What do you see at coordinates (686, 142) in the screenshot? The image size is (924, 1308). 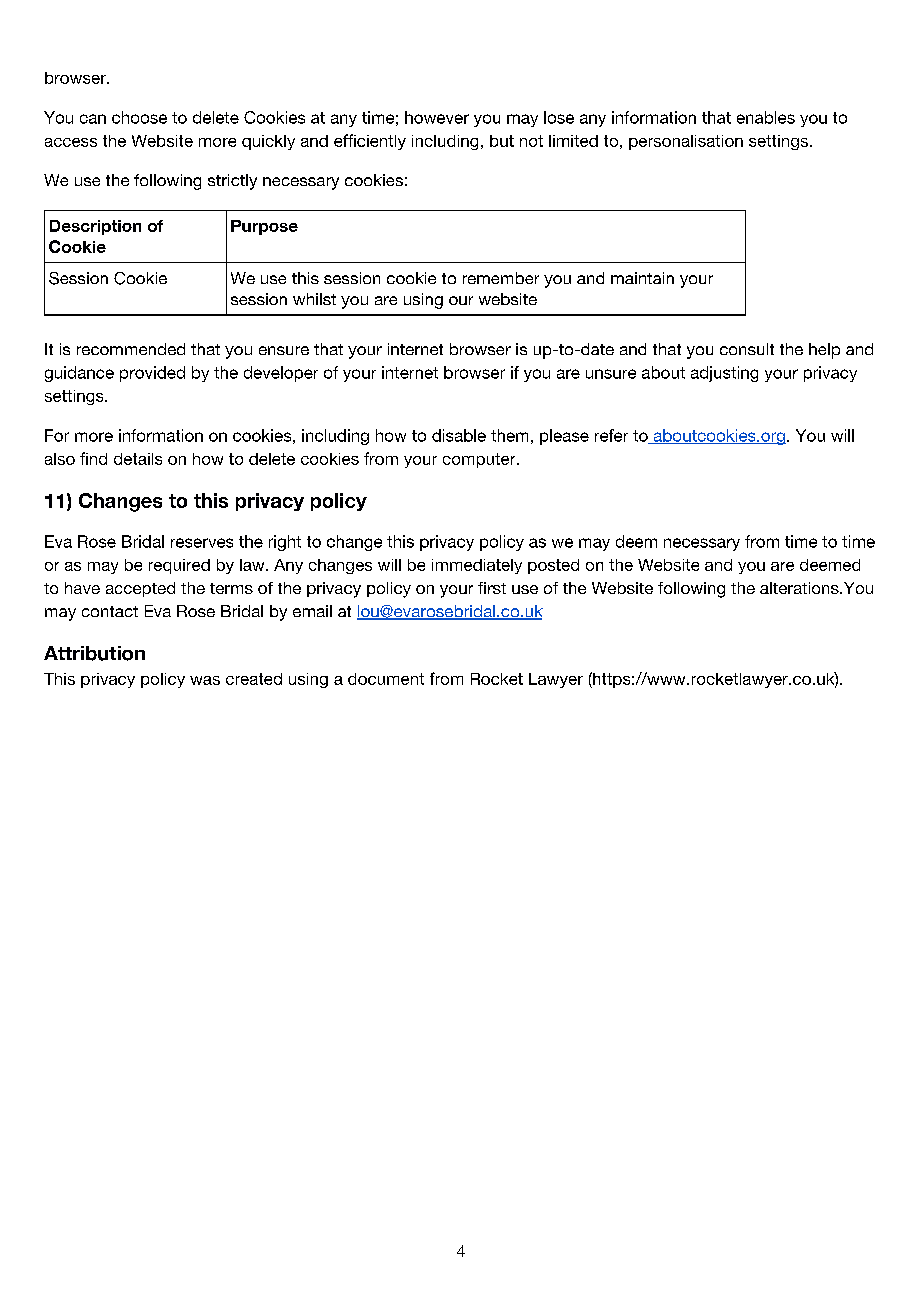 I see `personalisation` at bounding box center [686, 142].
